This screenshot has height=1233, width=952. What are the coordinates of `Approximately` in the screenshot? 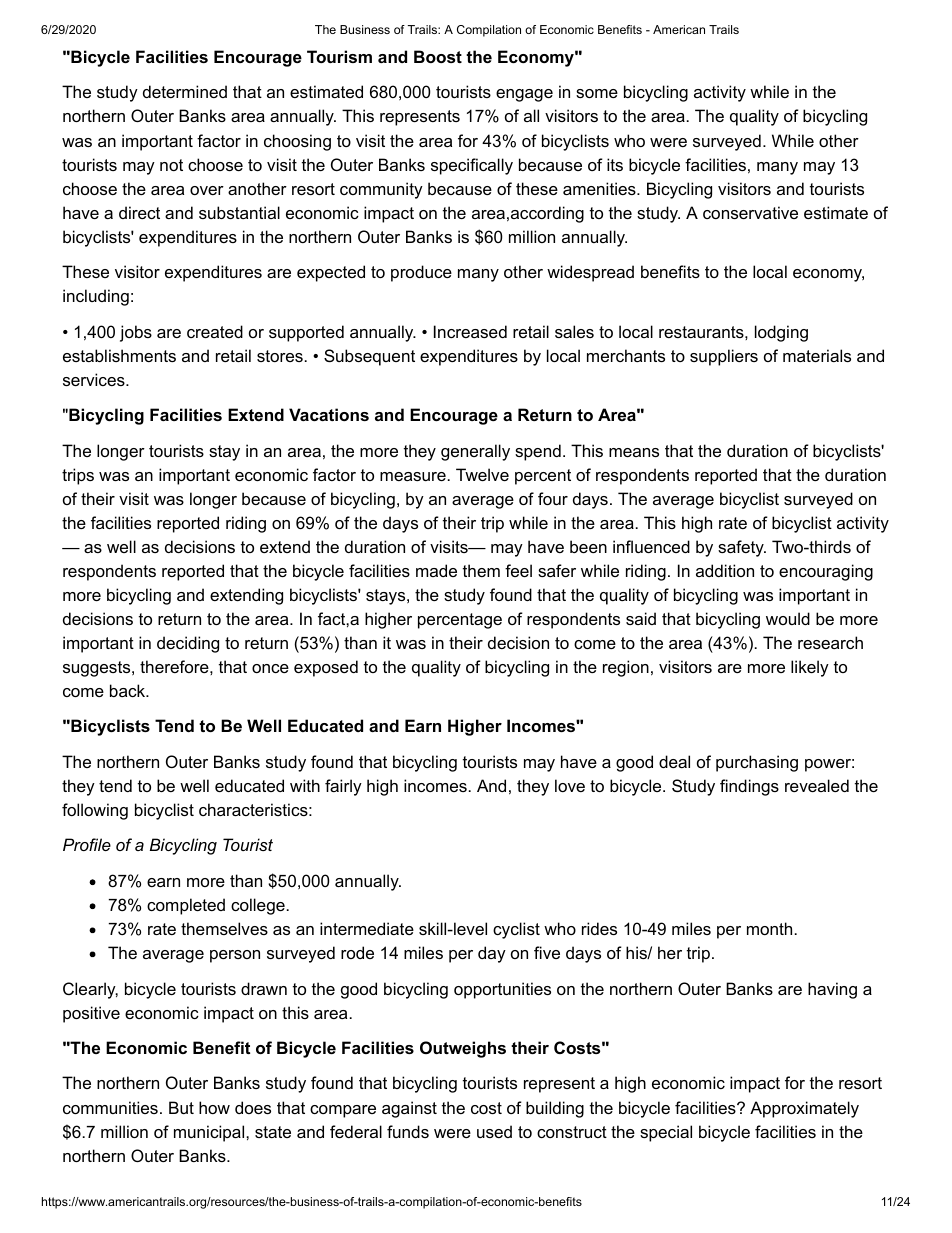 It's located at (804, 1109).
